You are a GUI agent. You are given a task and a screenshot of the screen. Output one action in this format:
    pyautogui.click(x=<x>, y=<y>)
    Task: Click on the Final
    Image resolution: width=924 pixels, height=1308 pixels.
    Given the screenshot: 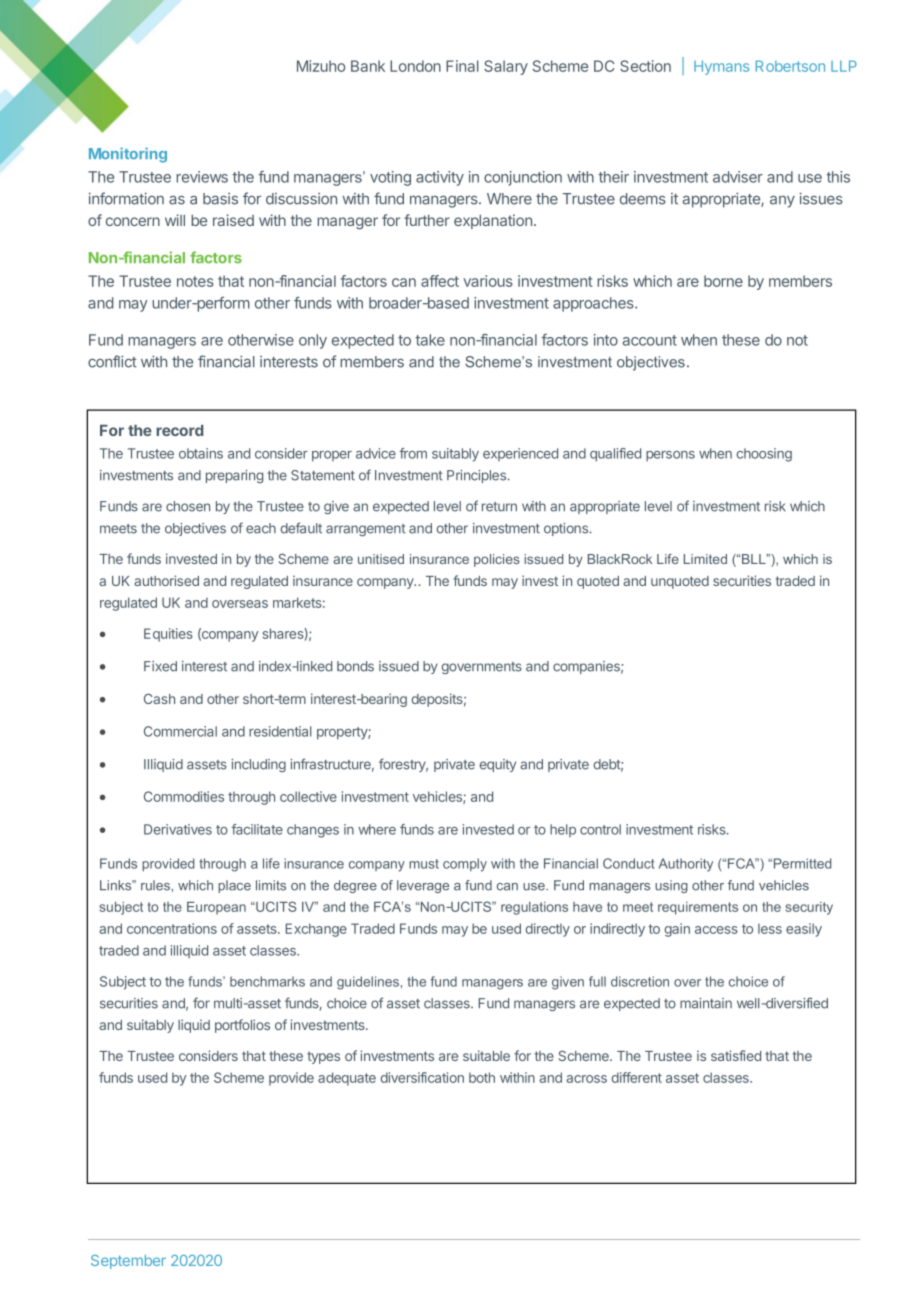 What is the action you would take?
    pyautogui.click(x=462, y=66)
